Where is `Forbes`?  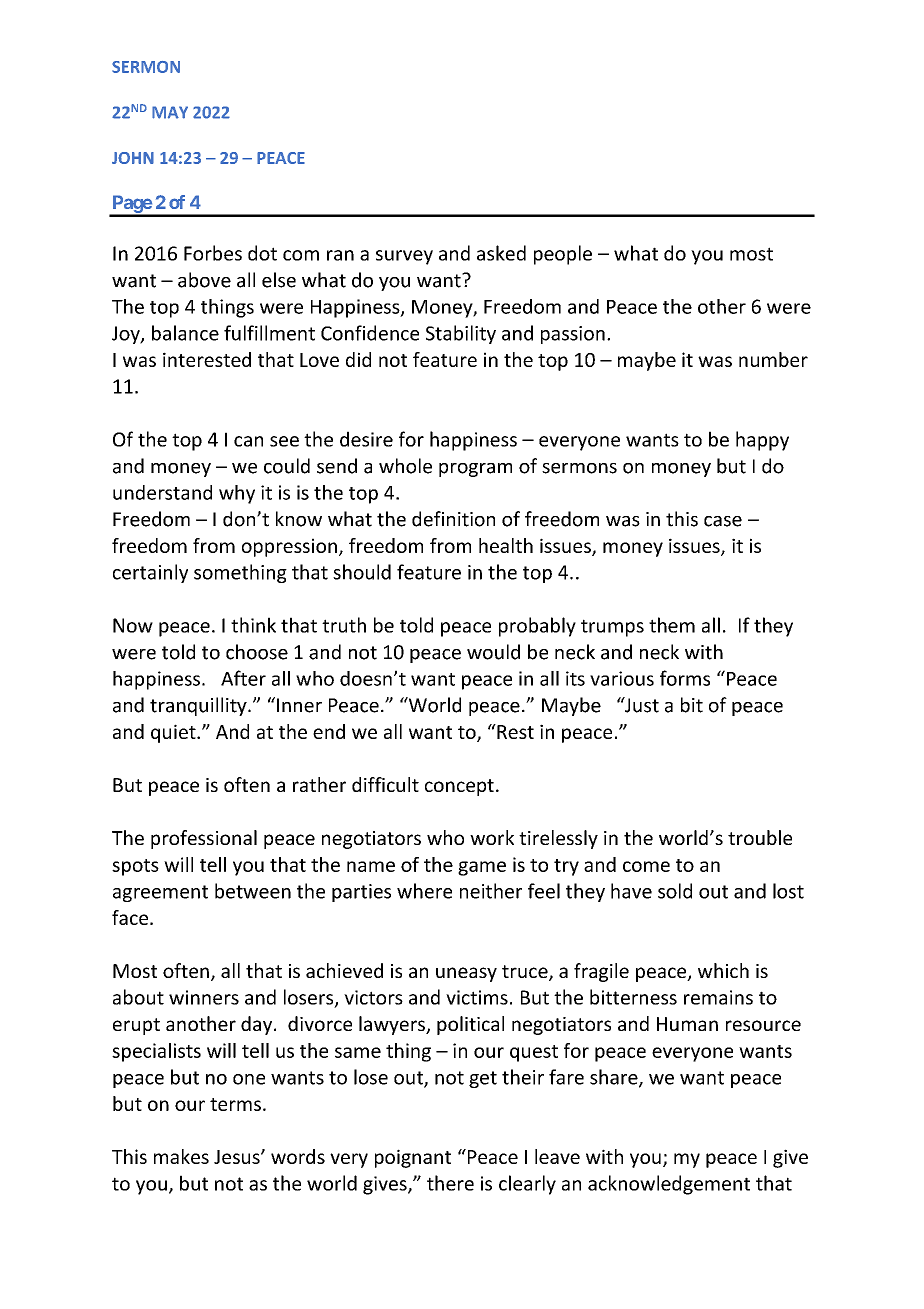
Forbes is located at coordinates (213, 253).
